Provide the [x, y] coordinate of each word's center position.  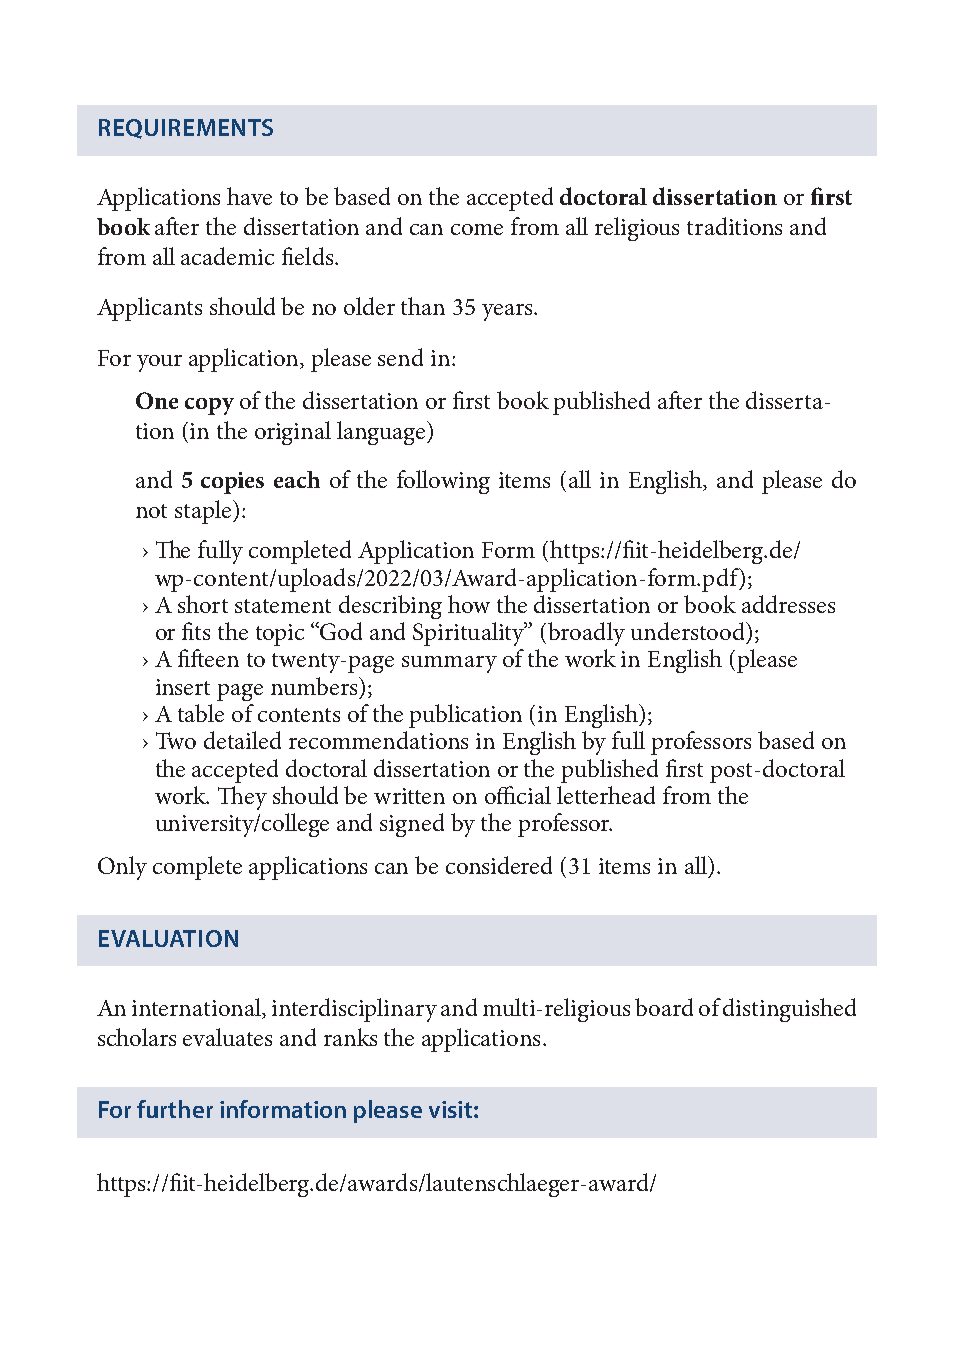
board [664, 1007]
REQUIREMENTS [186, 129]
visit [450, 1109]
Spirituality [470, 634]
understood [689, 632]
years [508, 312]
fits [196, 631]
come [477, 229]
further [175, 1109]
